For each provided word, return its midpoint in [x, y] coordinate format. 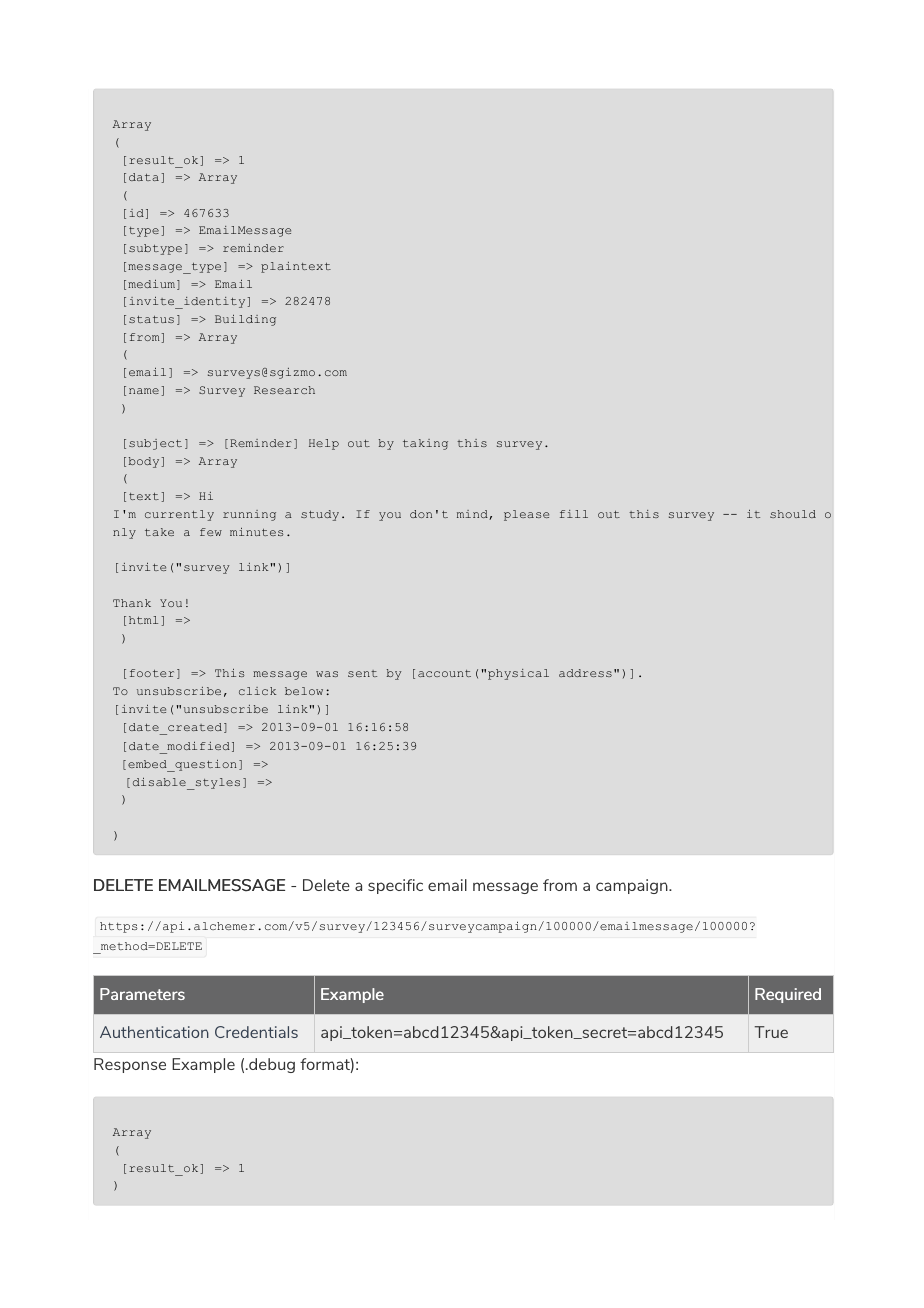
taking [425, 444]
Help [324, 444]
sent [362, 673]
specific [395, 886]
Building [245, 320]
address [585, 673]
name [144, 391]
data [144, 177]
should [793, 514]
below [304, 691]
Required [788, 995]
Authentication [154, 1032]
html [143, 620]
